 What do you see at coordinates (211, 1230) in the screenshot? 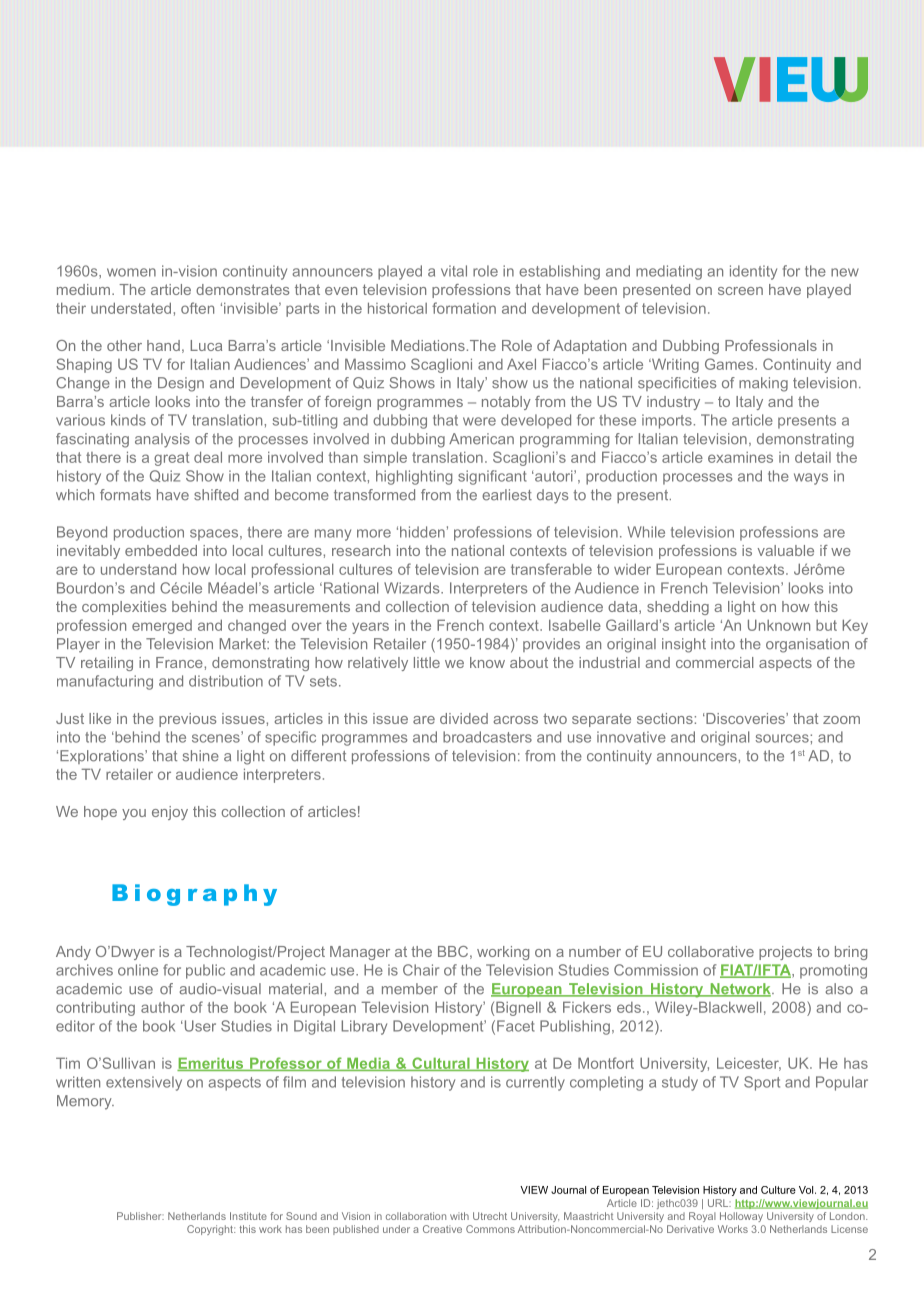
I see `Copyright` at bounding box center [211, 1230].
